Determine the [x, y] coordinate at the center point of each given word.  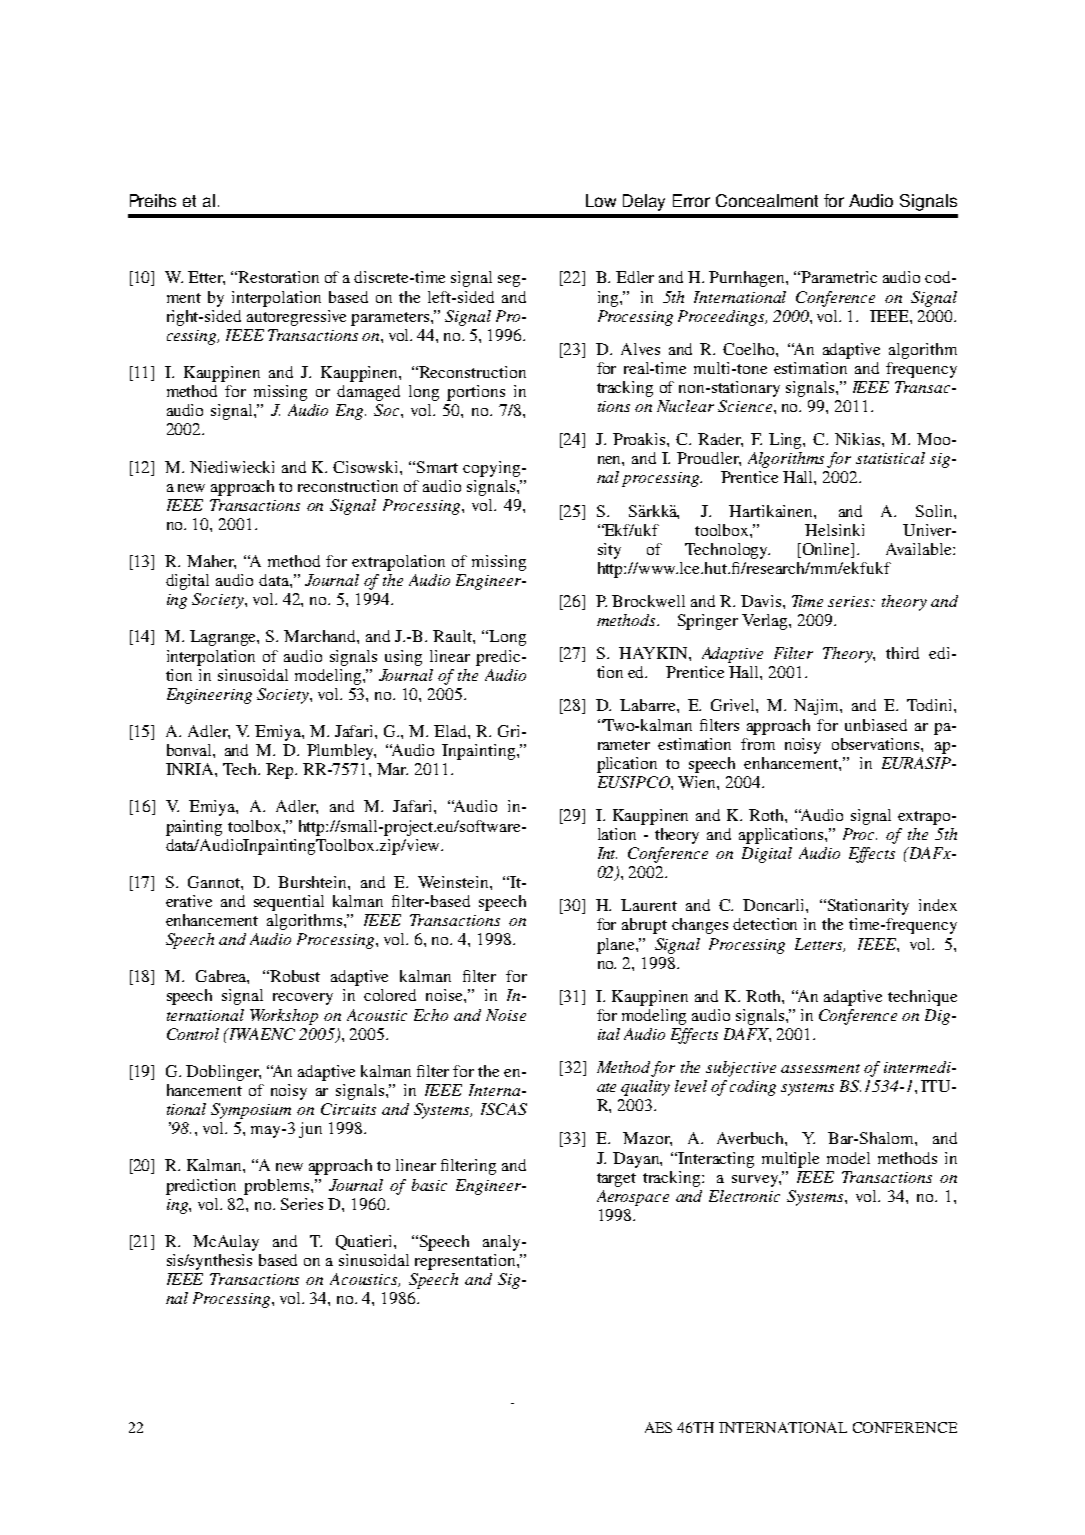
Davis [762, 601]
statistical [890, 458]
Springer [708, 622]
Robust [295, 976]
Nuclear [685, 406]
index [938, 905]
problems [278, 1187]
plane [617, 946]
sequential [289, 903]
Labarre [649, 705]
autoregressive [296, 318]
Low [601, 200]
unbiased [876, 725]
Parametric [839, 277]
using [403, 658]
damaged [368, 393]
